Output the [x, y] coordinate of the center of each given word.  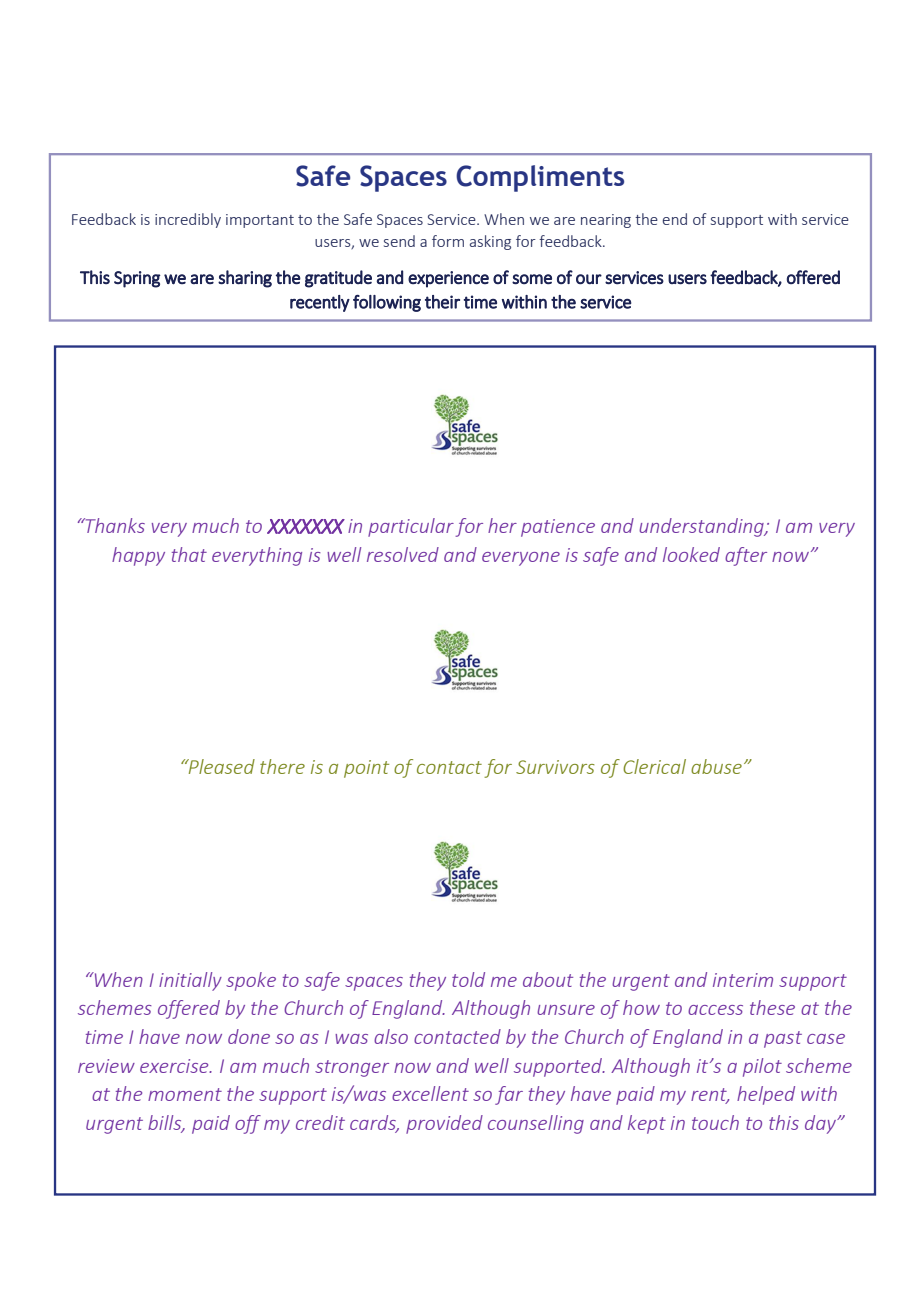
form [448, 241]
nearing [606, 221]
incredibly [188, 220]
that [189, 554]
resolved [403, 554]
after [746, 556]
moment [185, 1094]
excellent [430, 1093]
